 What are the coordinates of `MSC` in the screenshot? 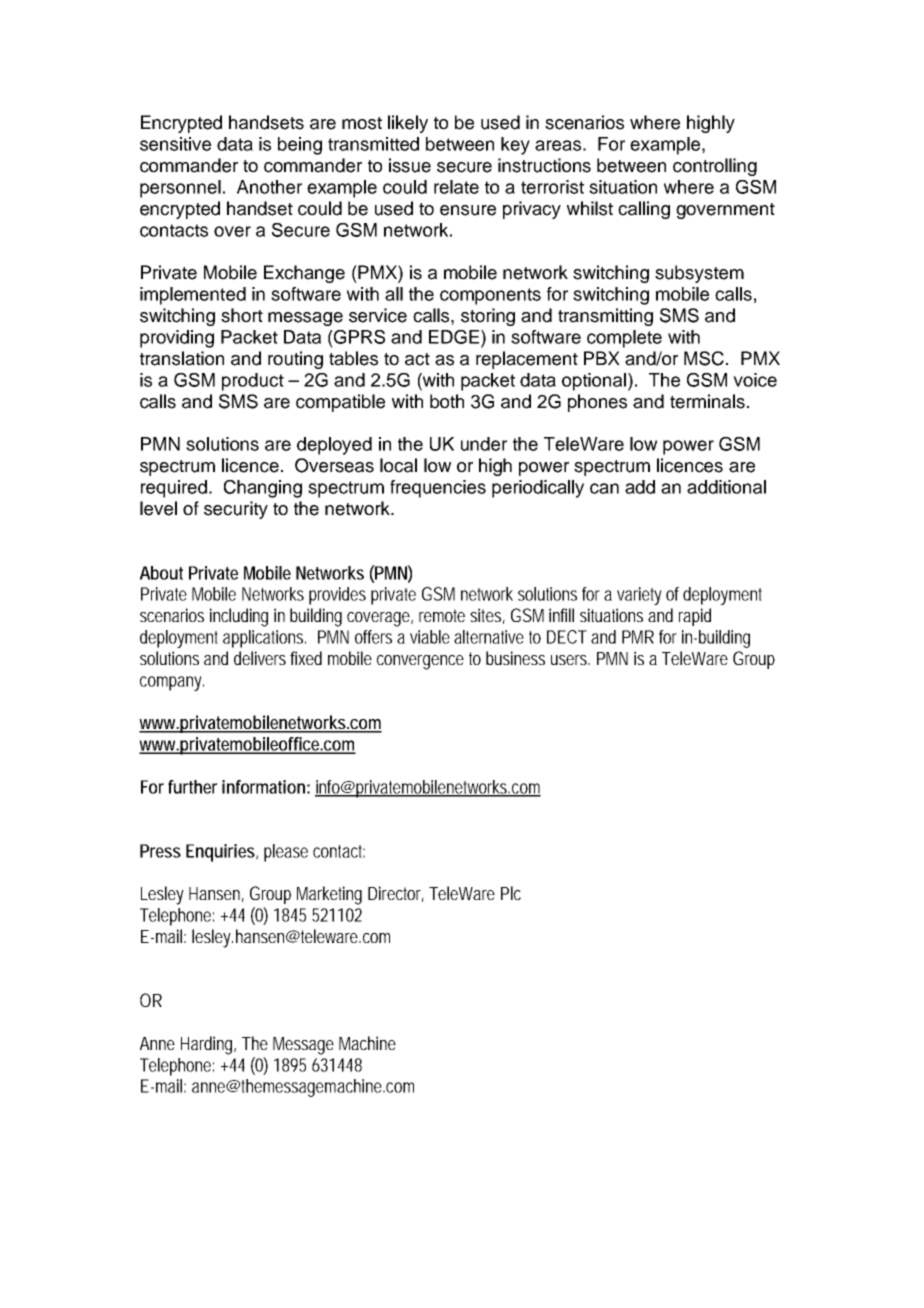 It's located at (704, 358).
